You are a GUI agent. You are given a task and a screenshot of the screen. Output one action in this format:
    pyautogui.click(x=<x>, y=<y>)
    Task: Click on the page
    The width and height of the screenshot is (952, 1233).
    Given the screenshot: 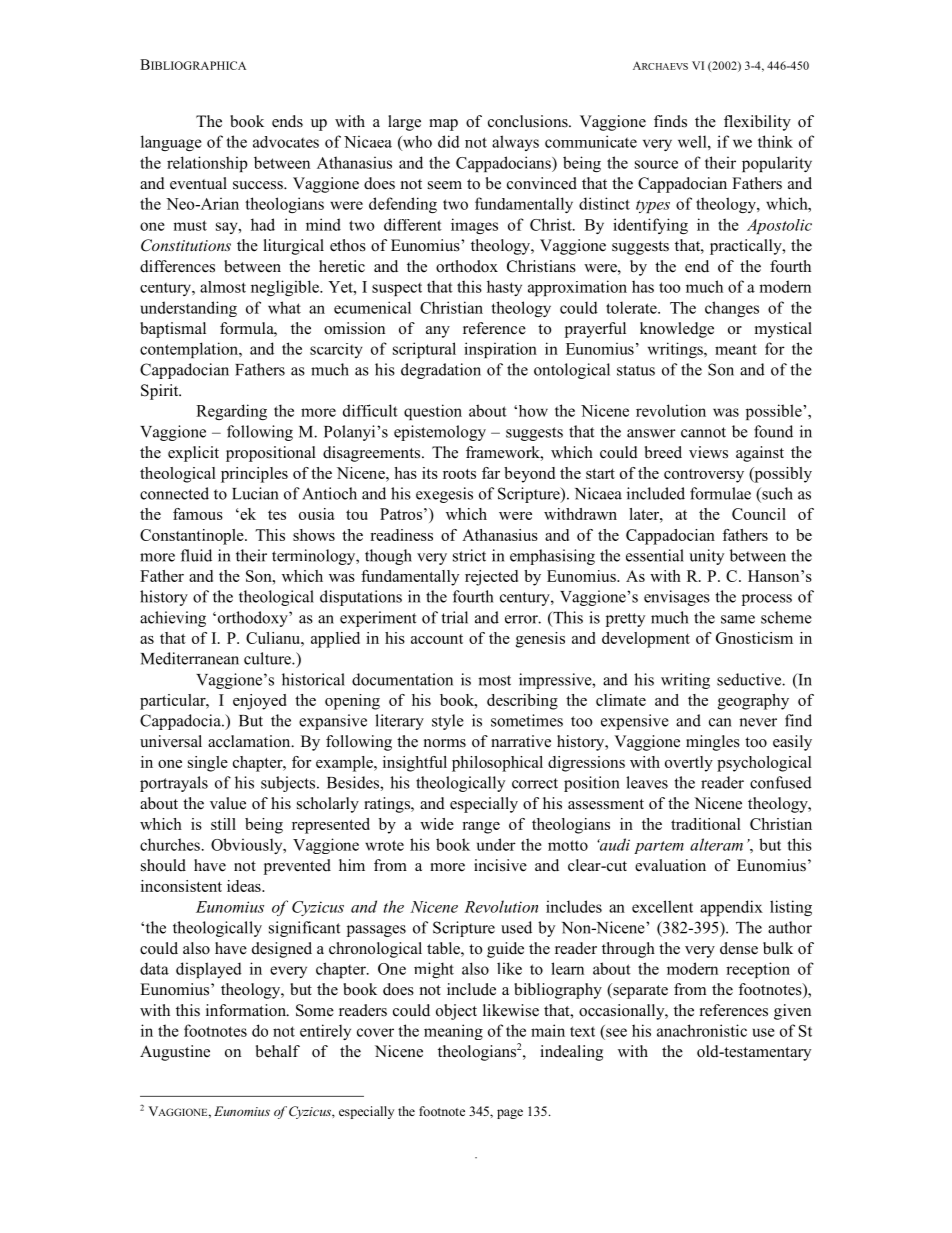 What is the action you would take?
    pyautogui.click(x=510, y=1114)
